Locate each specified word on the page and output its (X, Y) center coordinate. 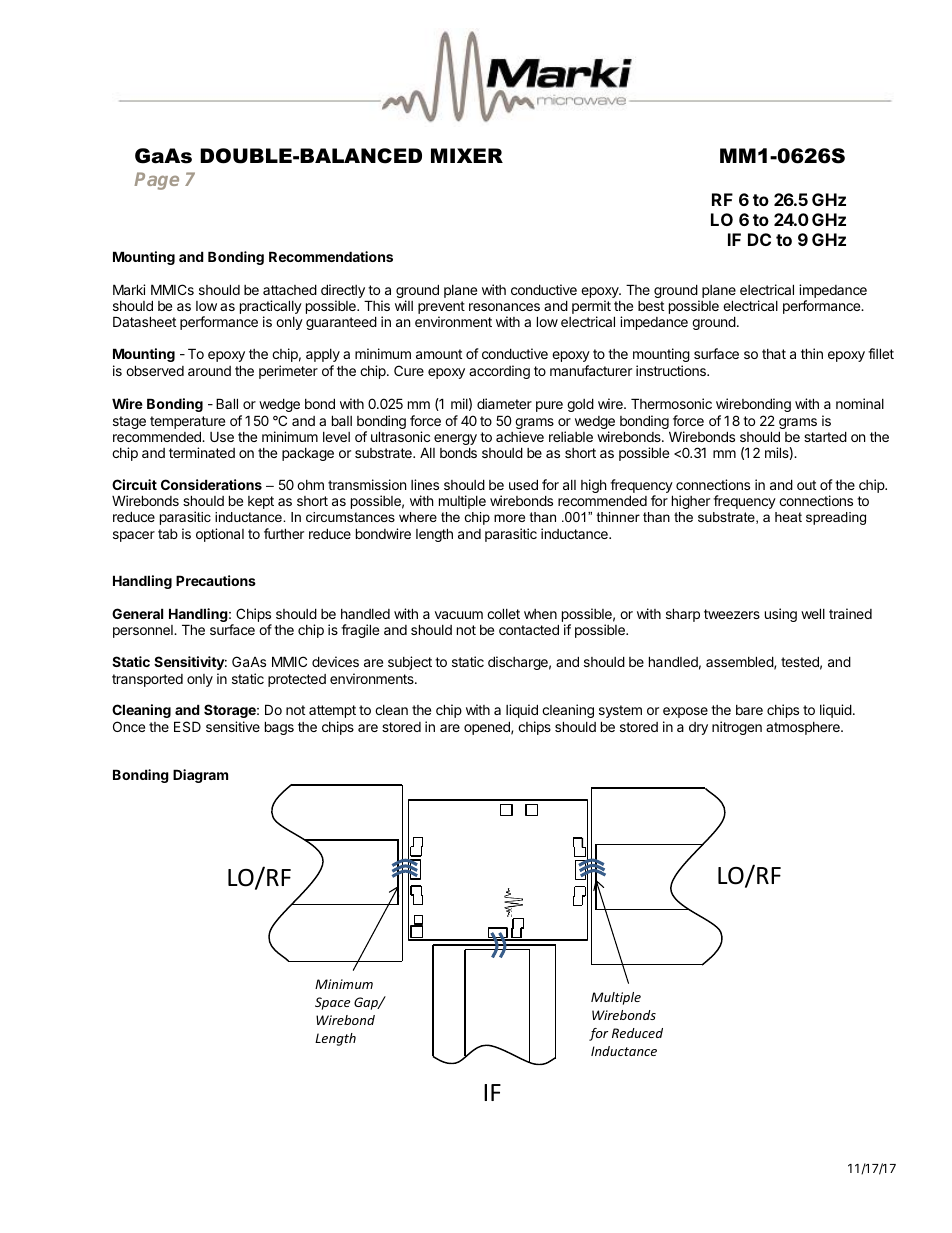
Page (156, 181)
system (620, 711)
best (651, 306)
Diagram (200, 776)
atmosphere (804, 728)
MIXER (467, 155)
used (523, 484)
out (806, 485)
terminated (202, 452)
